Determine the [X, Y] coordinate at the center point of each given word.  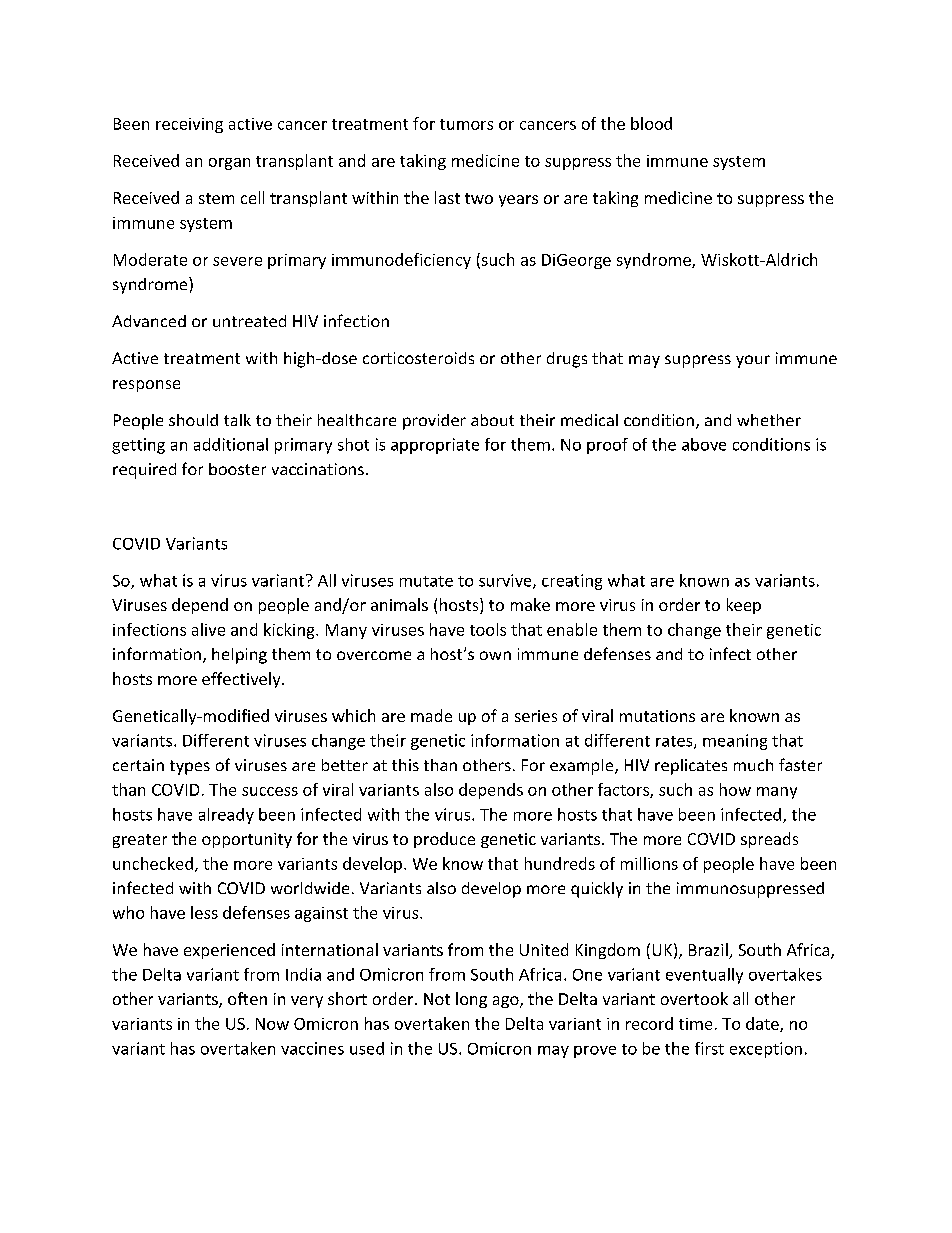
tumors [466, 124]
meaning [735, 742]
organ [229, 164]
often [247, 998]
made [431, 715]
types [190, 767]
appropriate [435, 446]
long [471, 1000]
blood [651, 123]
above [704, 444]
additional [231, 444]
